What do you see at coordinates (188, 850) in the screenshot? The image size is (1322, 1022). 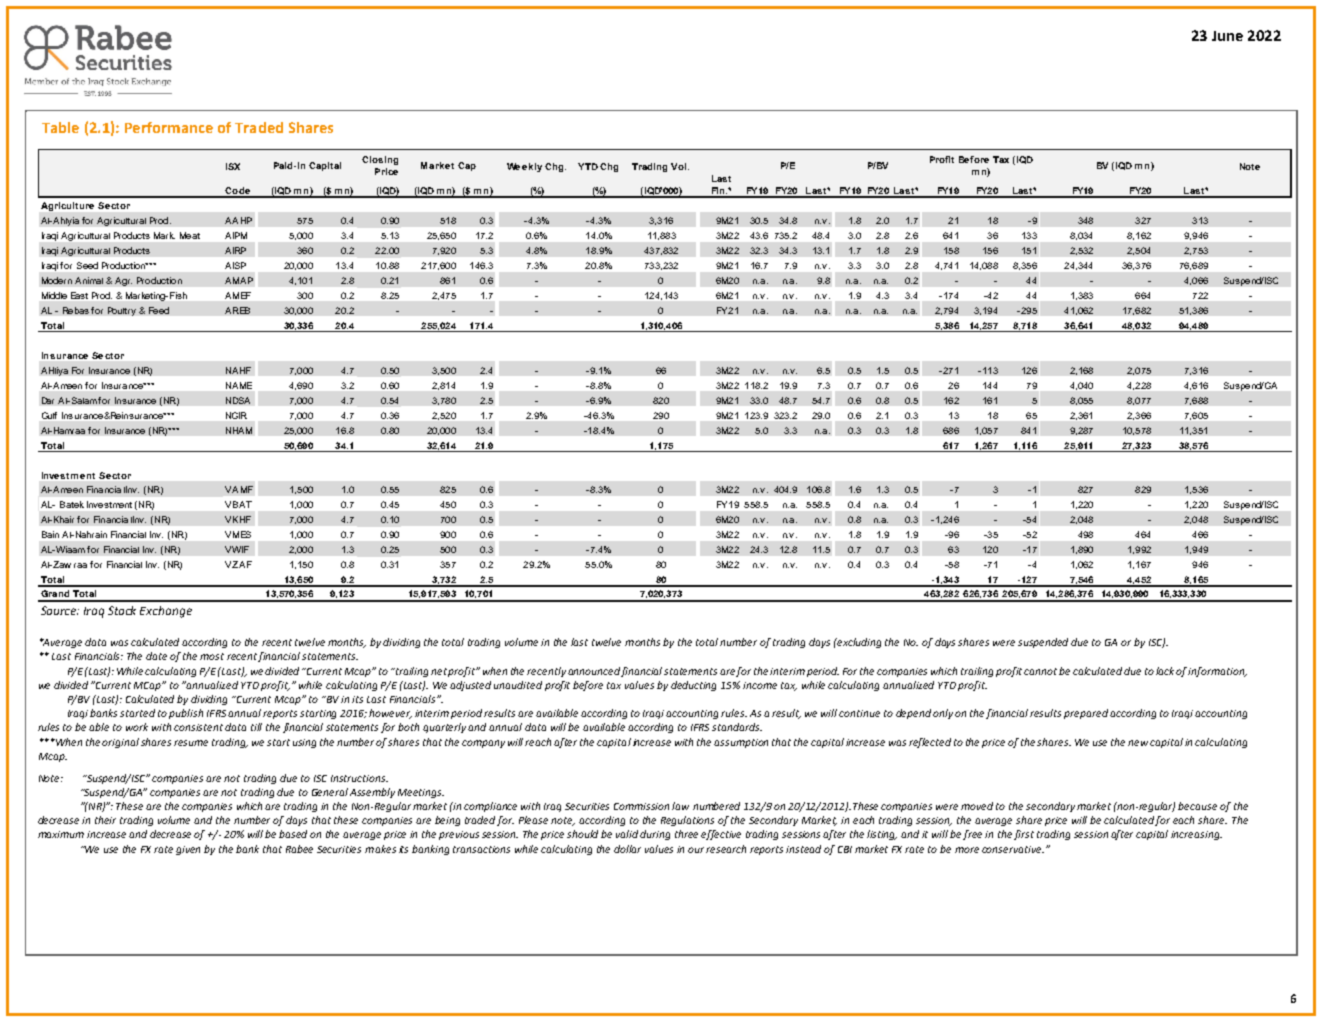 I see `given` at bounding box center [188, 850].
